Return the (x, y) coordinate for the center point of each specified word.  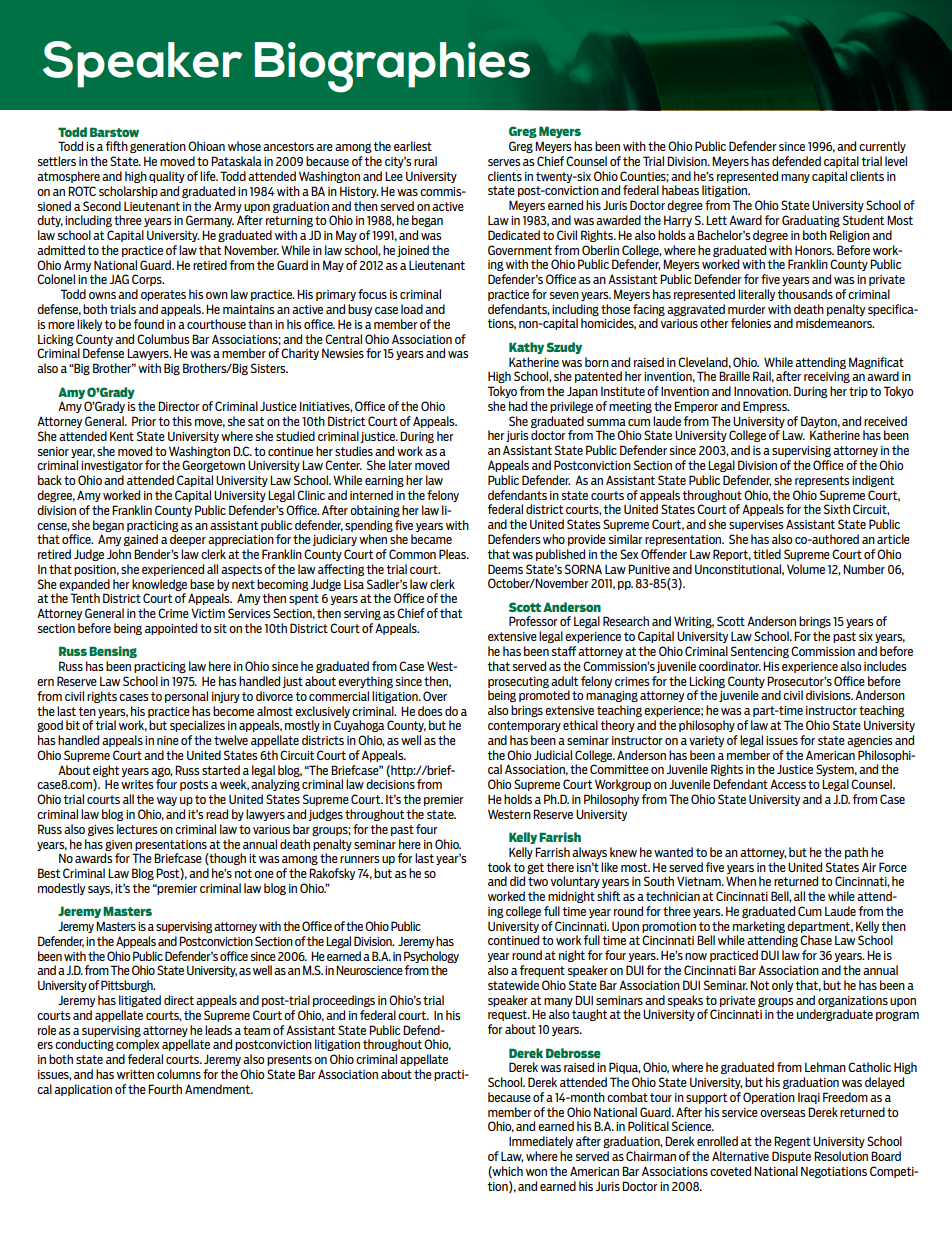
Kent (122, 436)
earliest (413, 146)
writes (137, 784)
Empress (766, 407)
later (400, 465)
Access (788, 784)
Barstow (114, 132)
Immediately (541, 1142)
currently (882, 147)
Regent (792, 1142)
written (135, 1074)
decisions (390, 784)
